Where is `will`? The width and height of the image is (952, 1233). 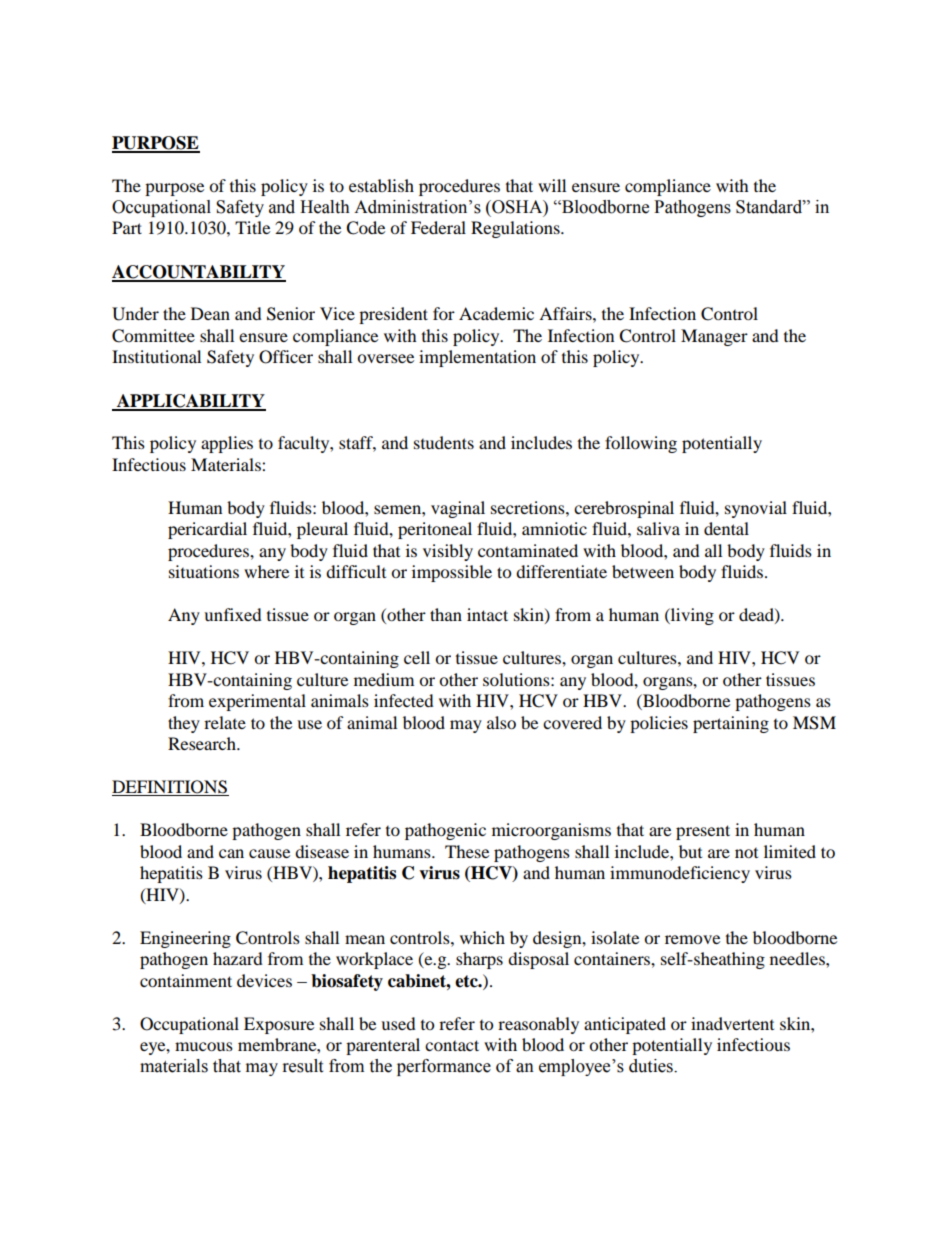
will is located at coordinates (552, 185).
